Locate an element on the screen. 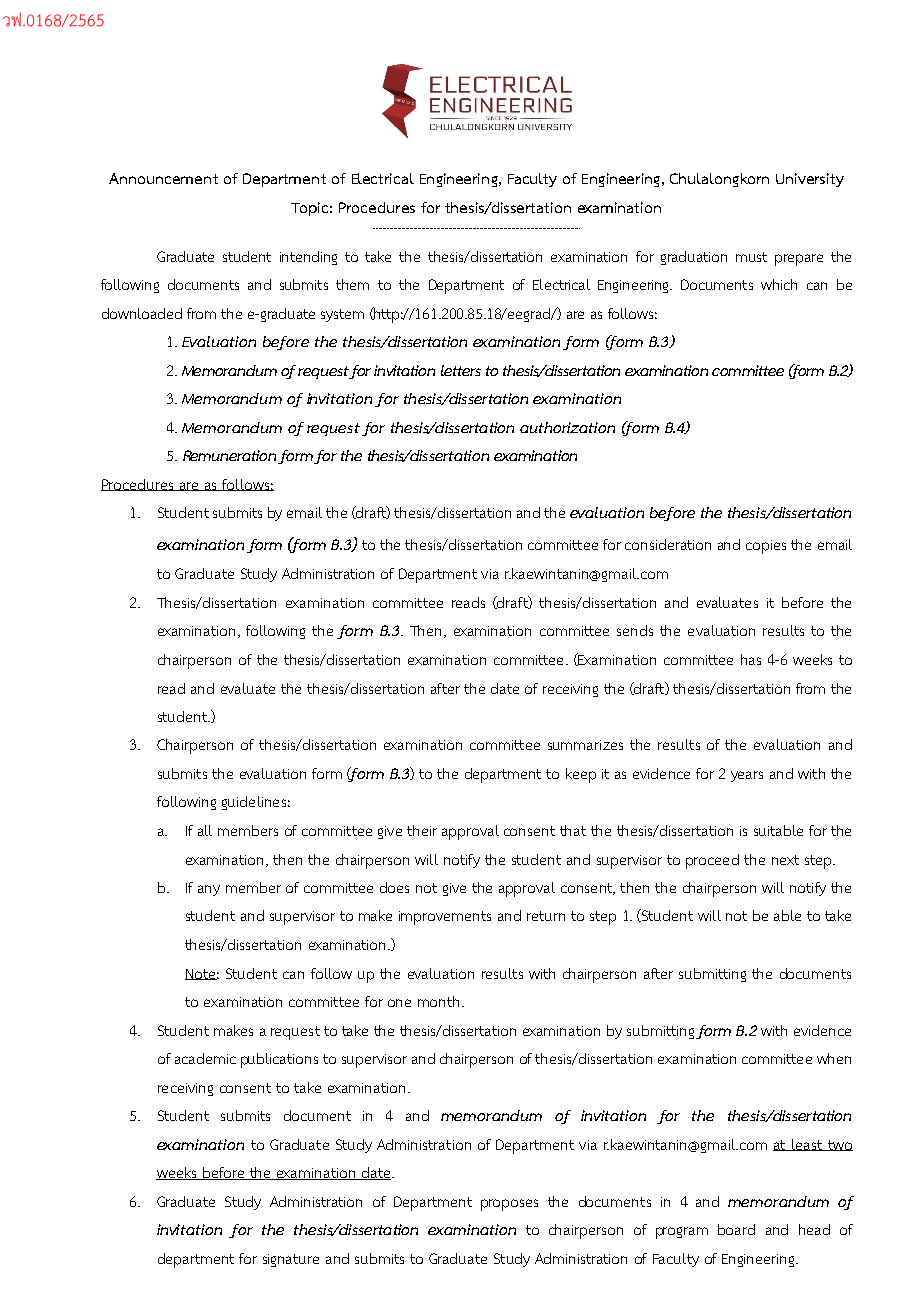  must is located at coordinates (751, 257).
